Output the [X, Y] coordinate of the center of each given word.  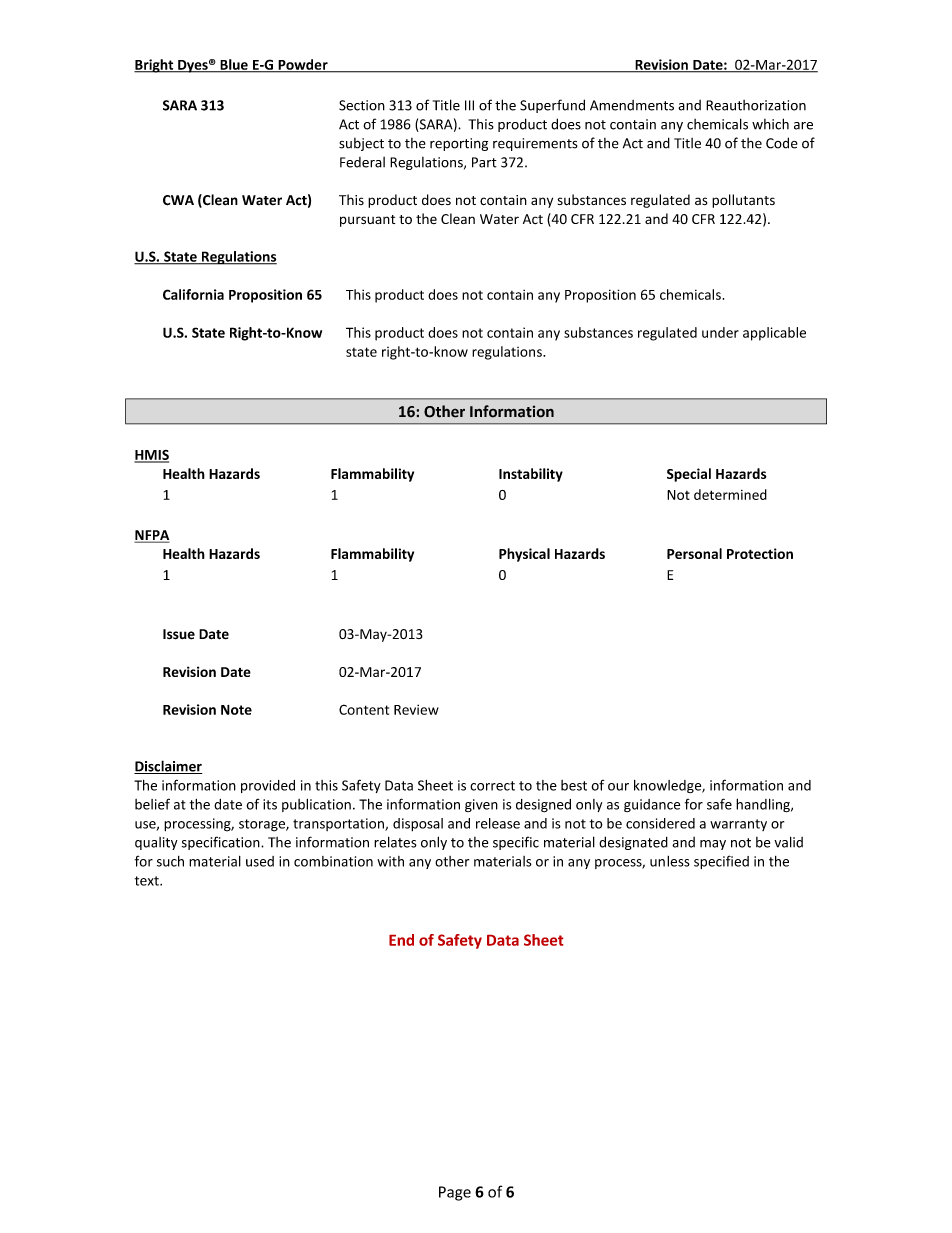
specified [721, 862]
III [469, 105]
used [260, 861]
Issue [179, 634]
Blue [234, 65]
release [498, 823]
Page [455, 1193]
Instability [531, 475]
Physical [524, 555]
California [193, 294]
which [770, 124]
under [720, 332]
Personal [694, 553]
